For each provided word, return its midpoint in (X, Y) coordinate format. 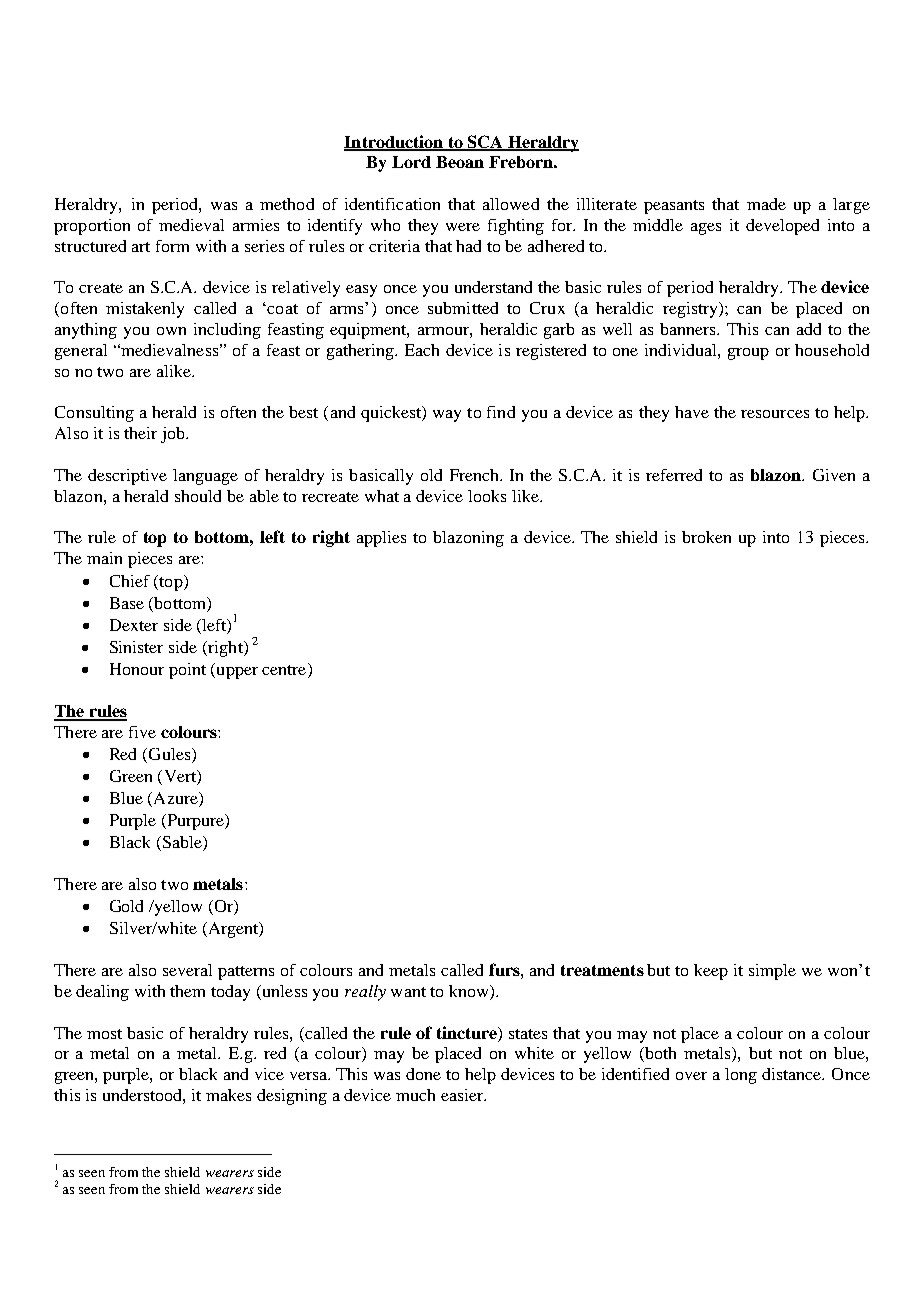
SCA (485, 142)
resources (775, 414)
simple (772, 972)
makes (228, 1095)
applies (381, 539)
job (174, 435)
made (766, 204)
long (741, 1076)
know (470, 991)
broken (706, 537)
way (447, 416)
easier (463, 1095)
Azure (175, 799)
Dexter (134, 625)
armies (256, 225)
